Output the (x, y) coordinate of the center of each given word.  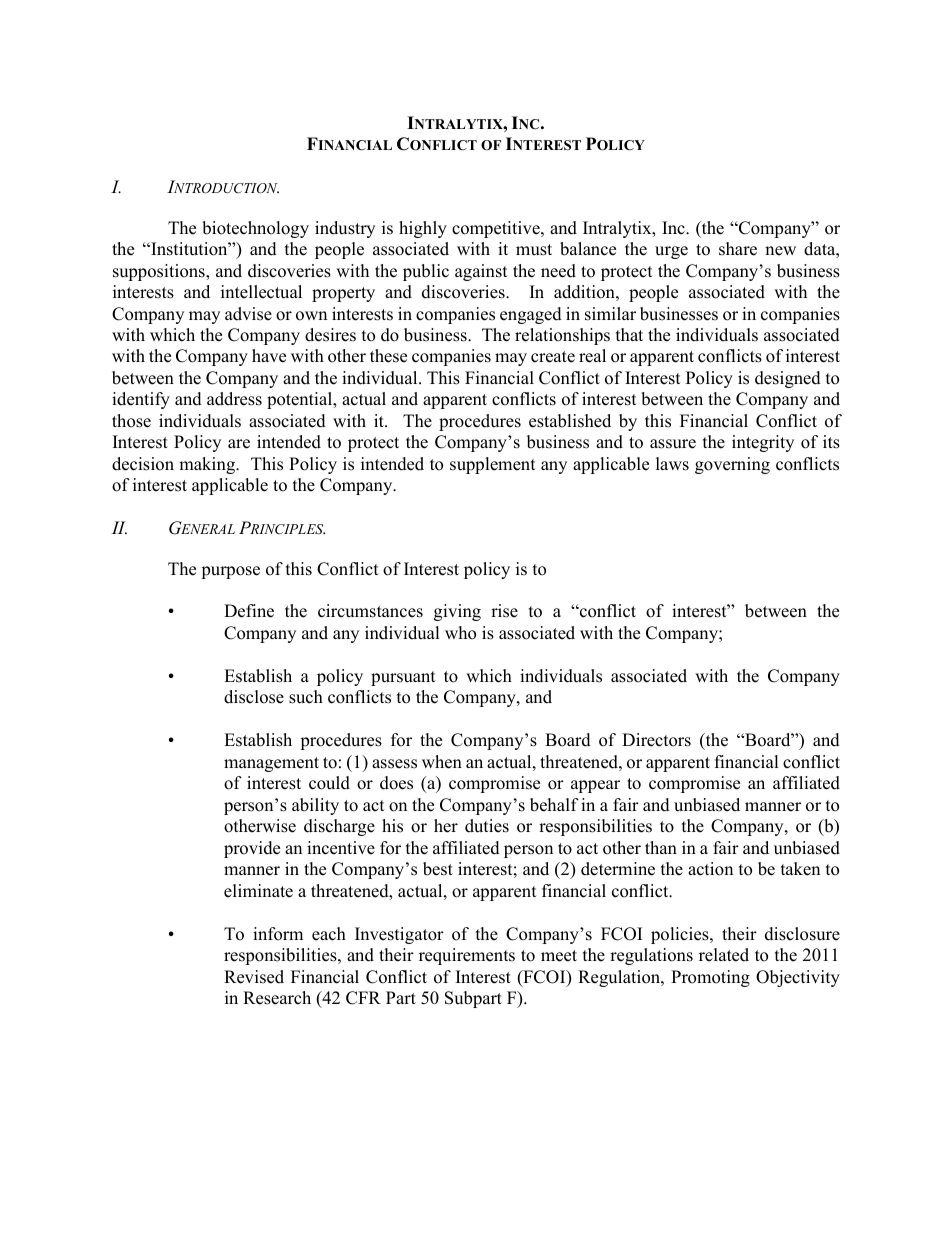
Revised (254, 977)
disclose (254, 697)
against (481, 272)
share (738, 249)
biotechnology (255, 229)
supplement (493, 465)
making (208, 465)
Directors (656, 740)
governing (732, 465)
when (442, 762)
